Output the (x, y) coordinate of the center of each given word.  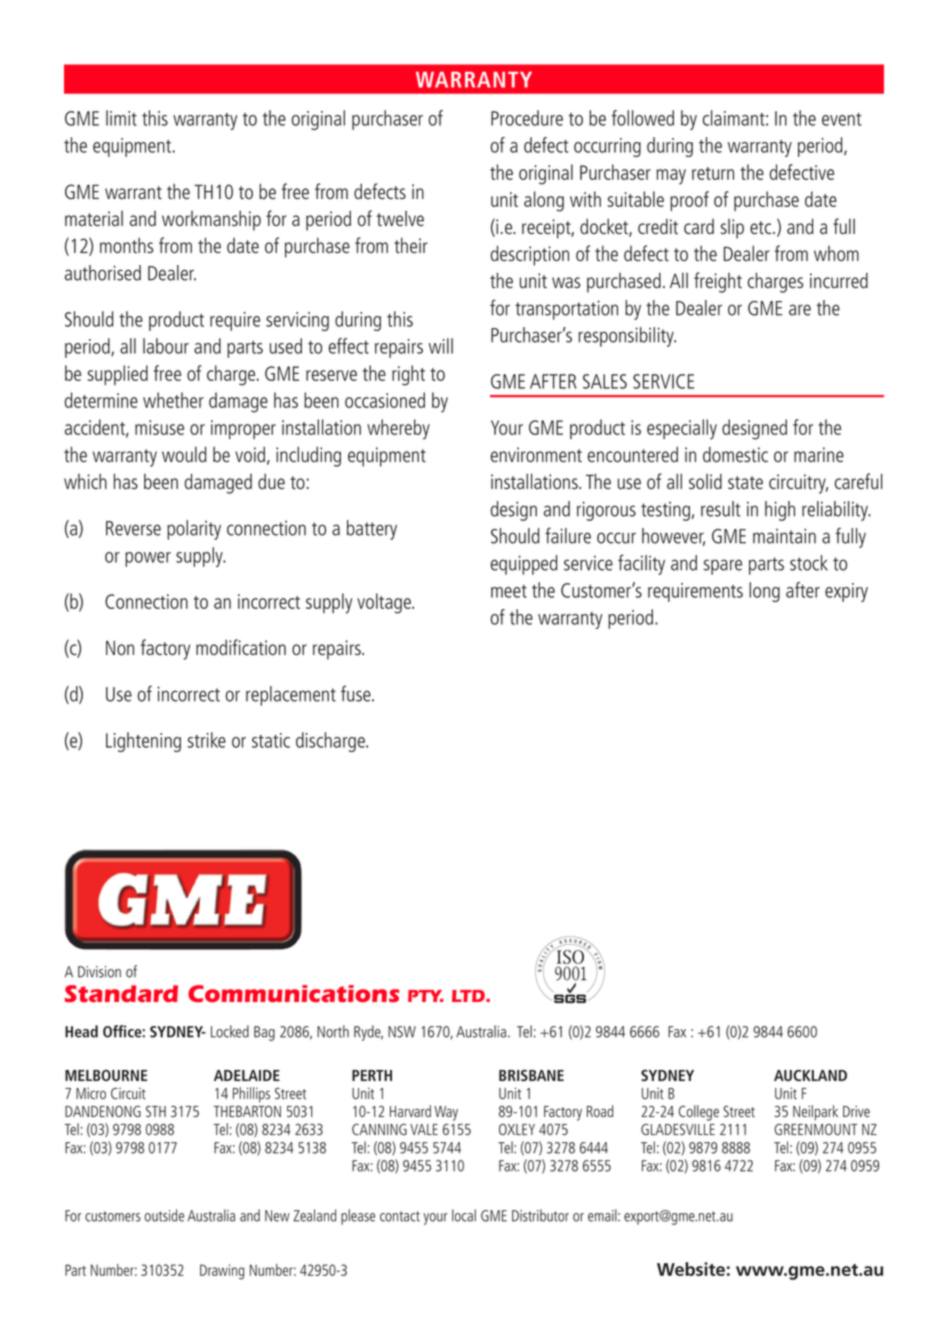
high (780, 511)
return (713, 173)
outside (164, 1215)
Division (99, 972)
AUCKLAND (810, 1075)
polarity (194, 530)
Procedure (527, 118)
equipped (524, 565)
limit (121, 118)
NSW (402, 1032)
